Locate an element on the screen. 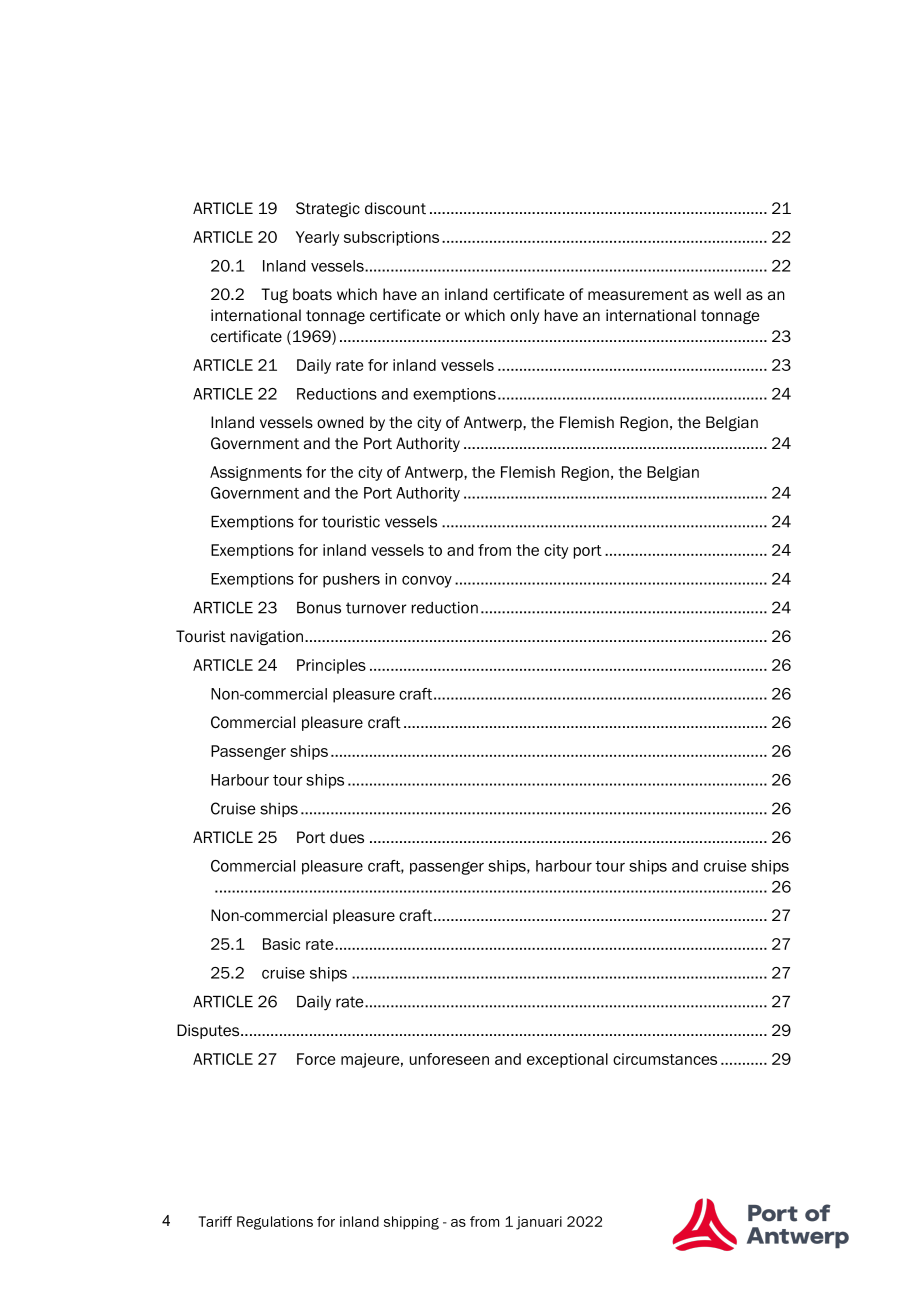 The height and width of the screenshot is (1307, 924). Regulations is located at coordinates (275, 1223).
